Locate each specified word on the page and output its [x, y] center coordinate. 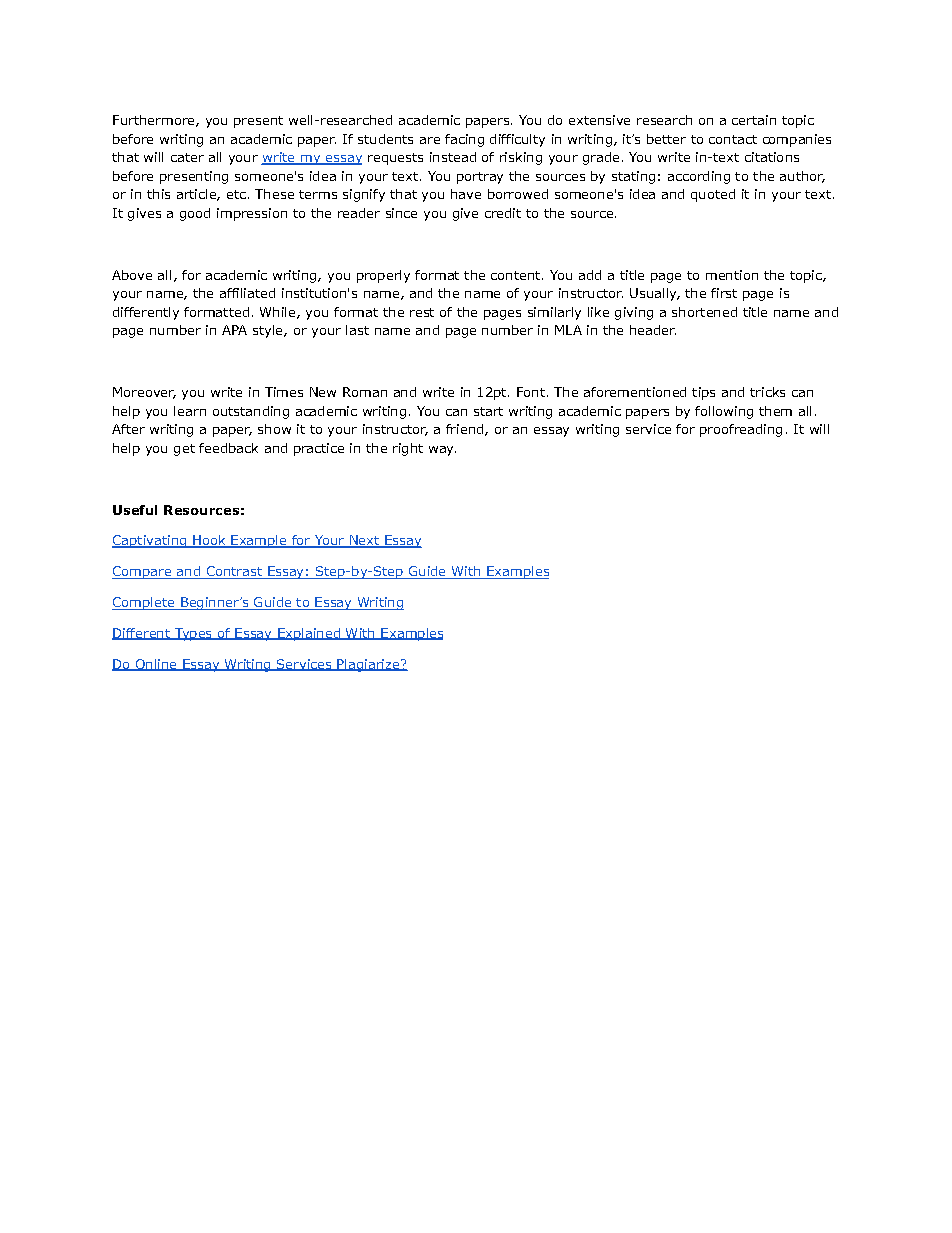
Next [364, 541]
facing [464, 140]
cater [187, 157]
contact [733, 139]
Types [193, 634]
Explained [309, 634]
